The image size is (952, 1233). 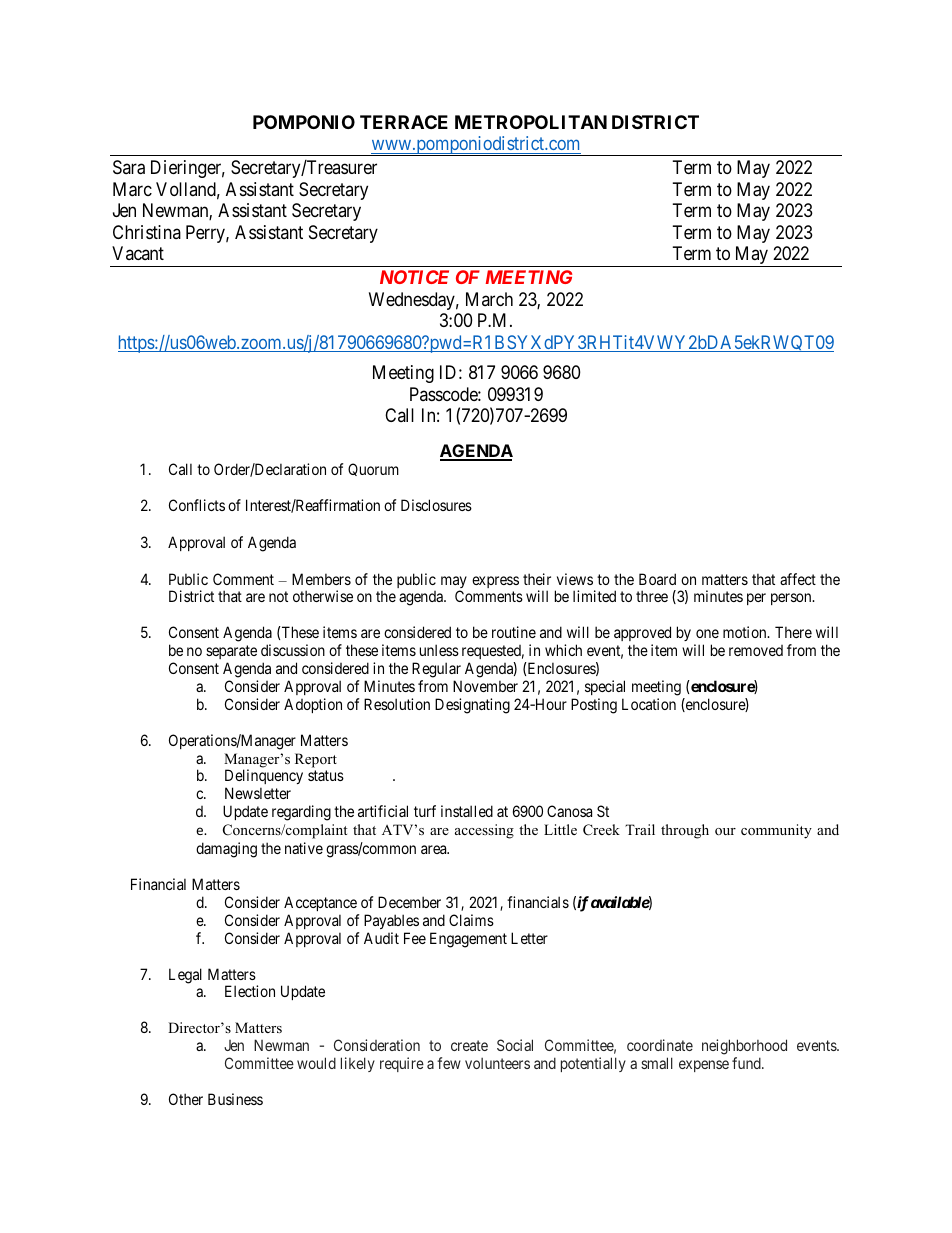 I want to click on METROPOLITAN, so click(x=531, y=122).
